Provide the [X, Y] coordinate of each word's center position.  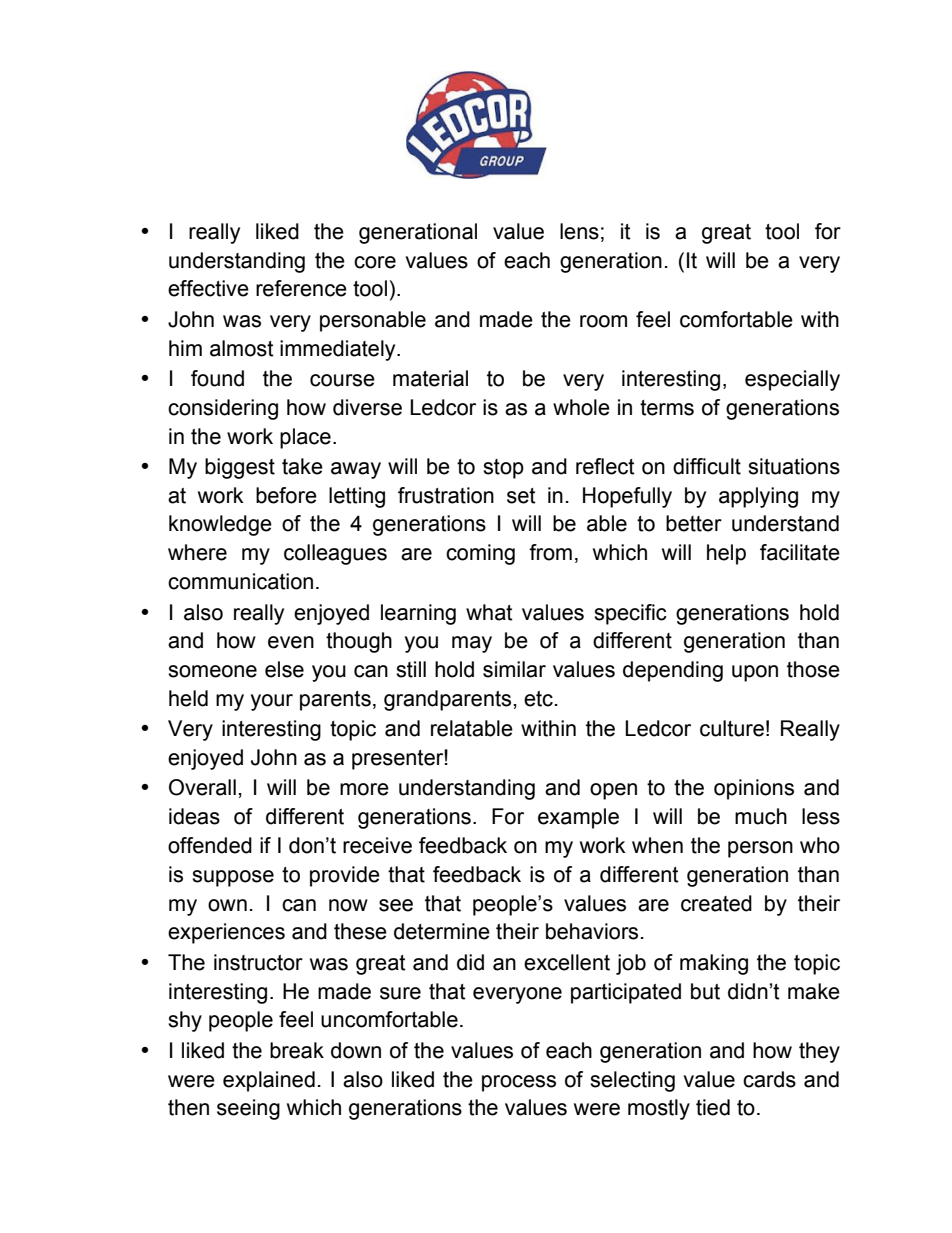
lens [579, 231]
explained [269, 1081]
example [578, 818]
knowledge [220, 525]
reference [301, 288]
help [726, 554]
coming [480, 554]
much [761, 816]
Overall [202, 787]
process [519, 1083]
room [603, 321]
